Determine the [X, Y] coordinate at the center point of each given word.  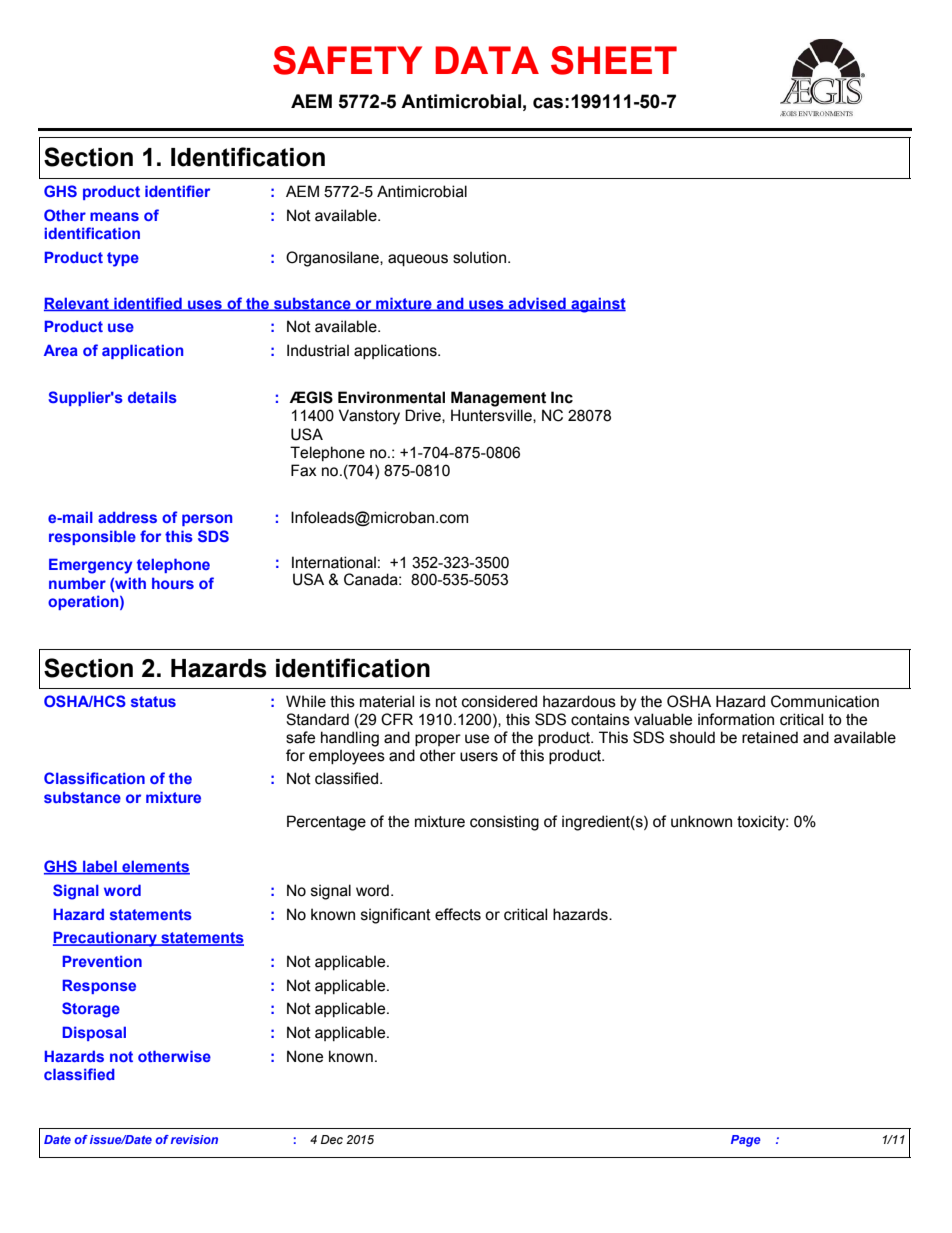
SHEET [614, 60]
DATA [487, 60]
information [736, 719]
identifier [177, 191]
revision [194, 1139]
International [334, 562]
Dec [332, 1139]
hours [173, 583]
